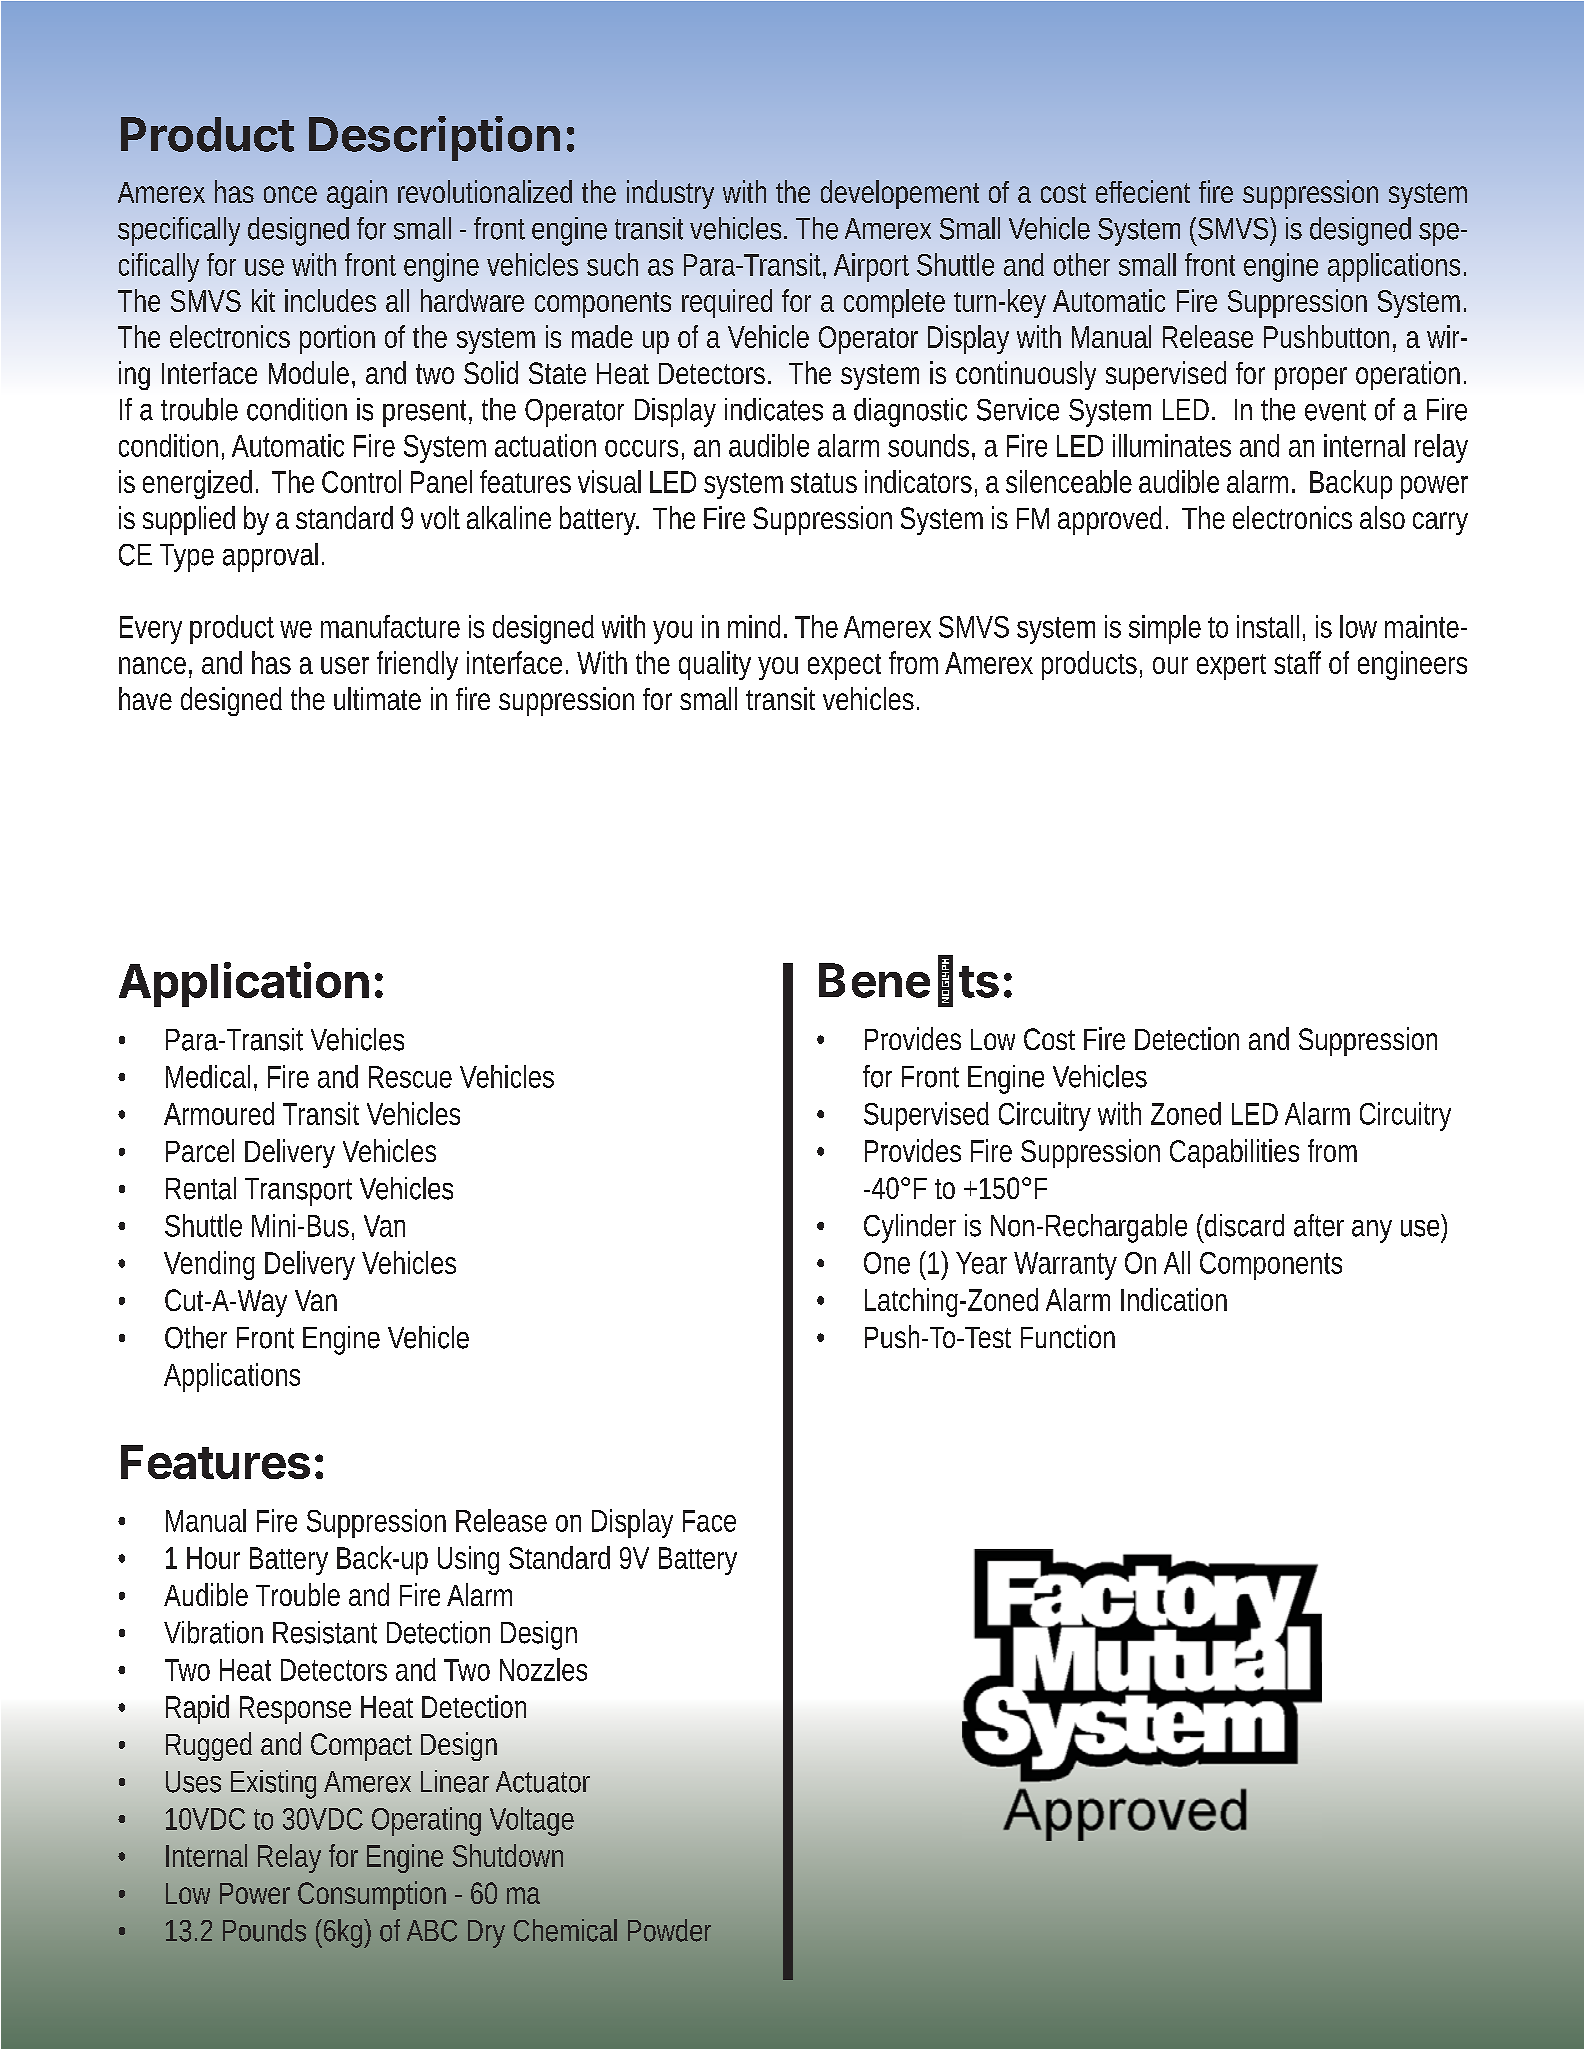 The image size is (1584, 2049). Describe the element at coordinates (377, 698) in the screenshot. I see `ultimate` at that location.
